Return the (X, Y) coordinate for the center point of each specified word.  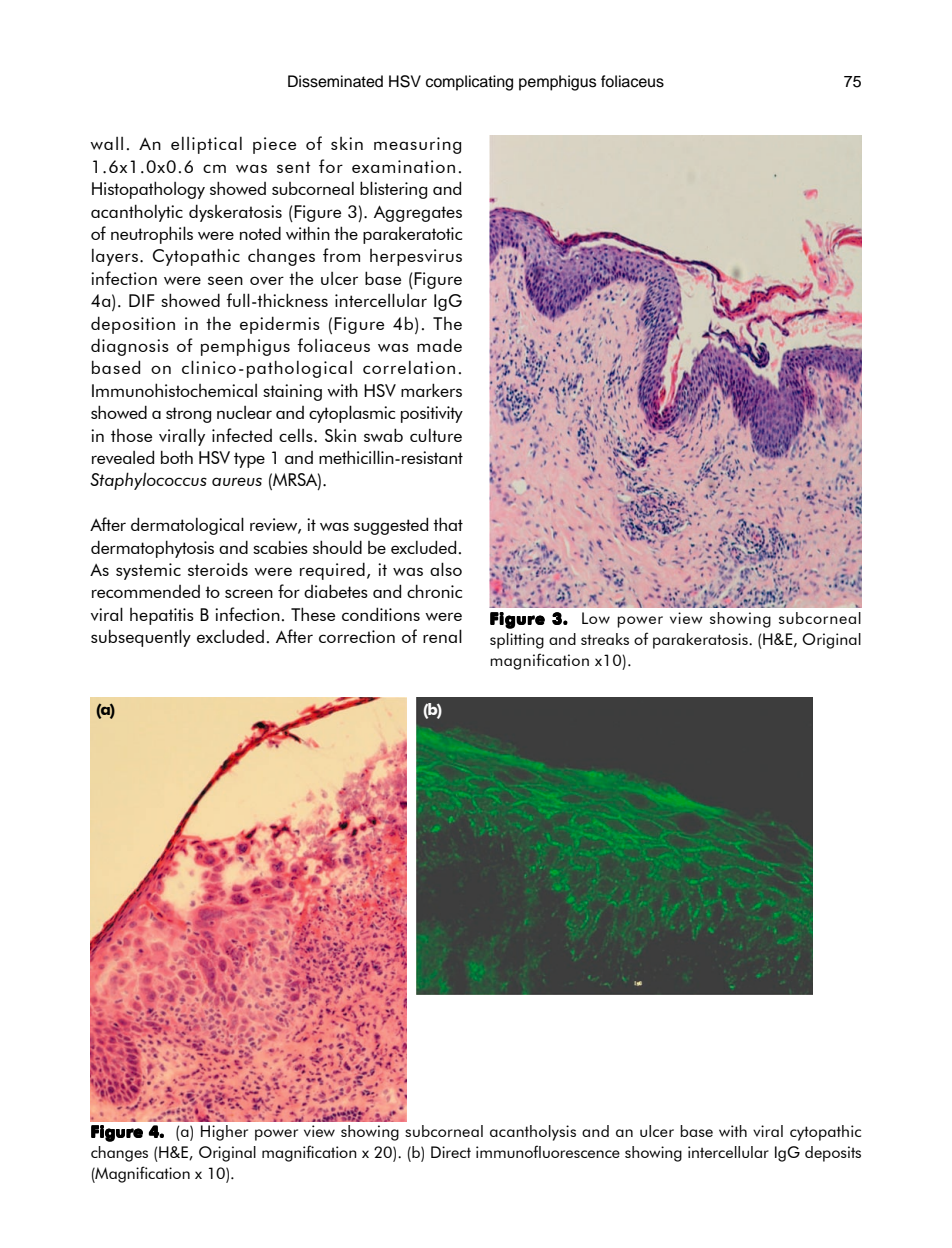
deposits (833, 1154)
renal (442, 636)
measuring (417, 145)
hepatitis (162, 616)
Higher (224, 1133)
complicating (469, 83)
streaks (605, 639)
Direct (451, 1152)
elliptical (206, 145)
